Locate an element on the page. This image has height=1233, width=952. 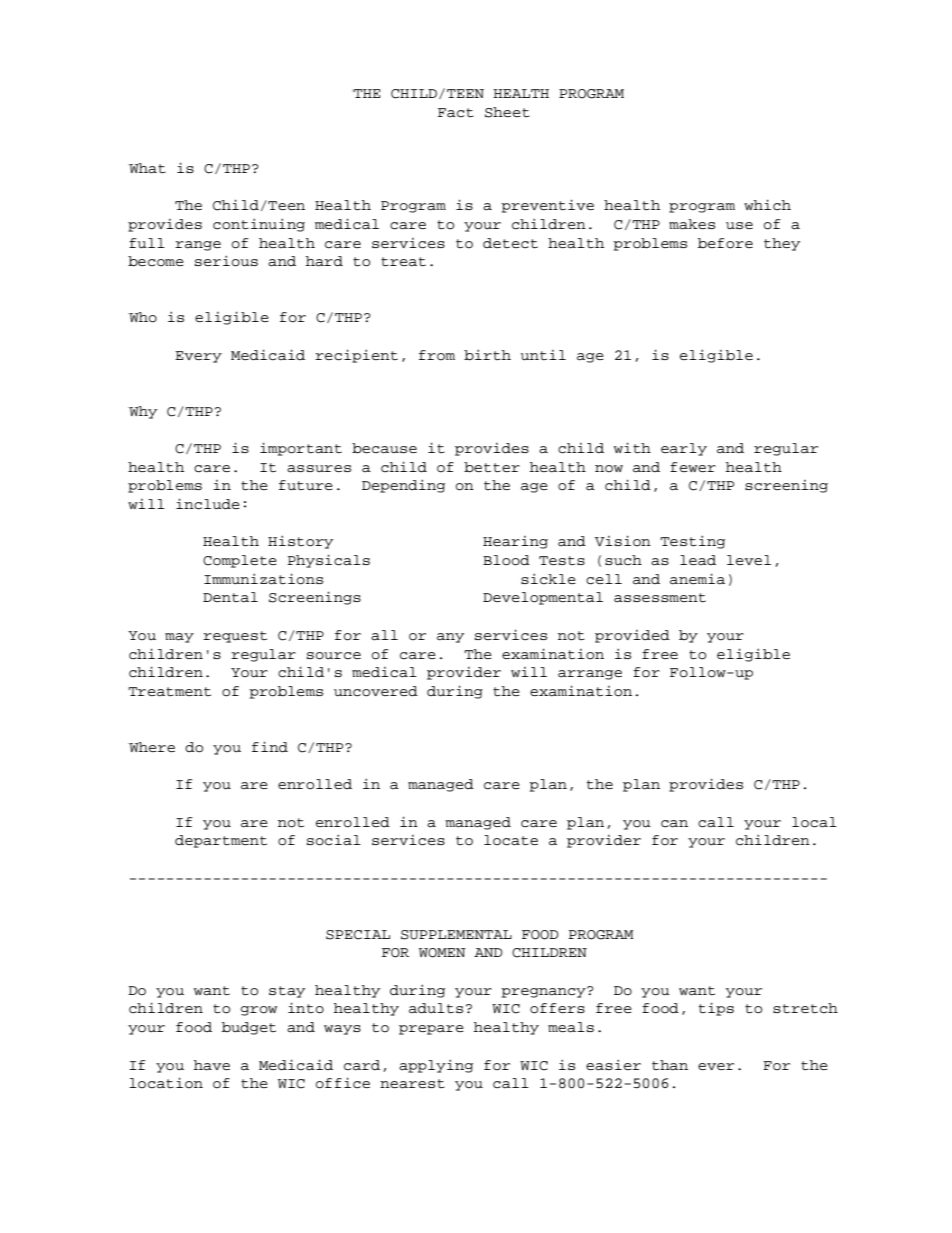
anemia is located at coordinates (697, 579).
